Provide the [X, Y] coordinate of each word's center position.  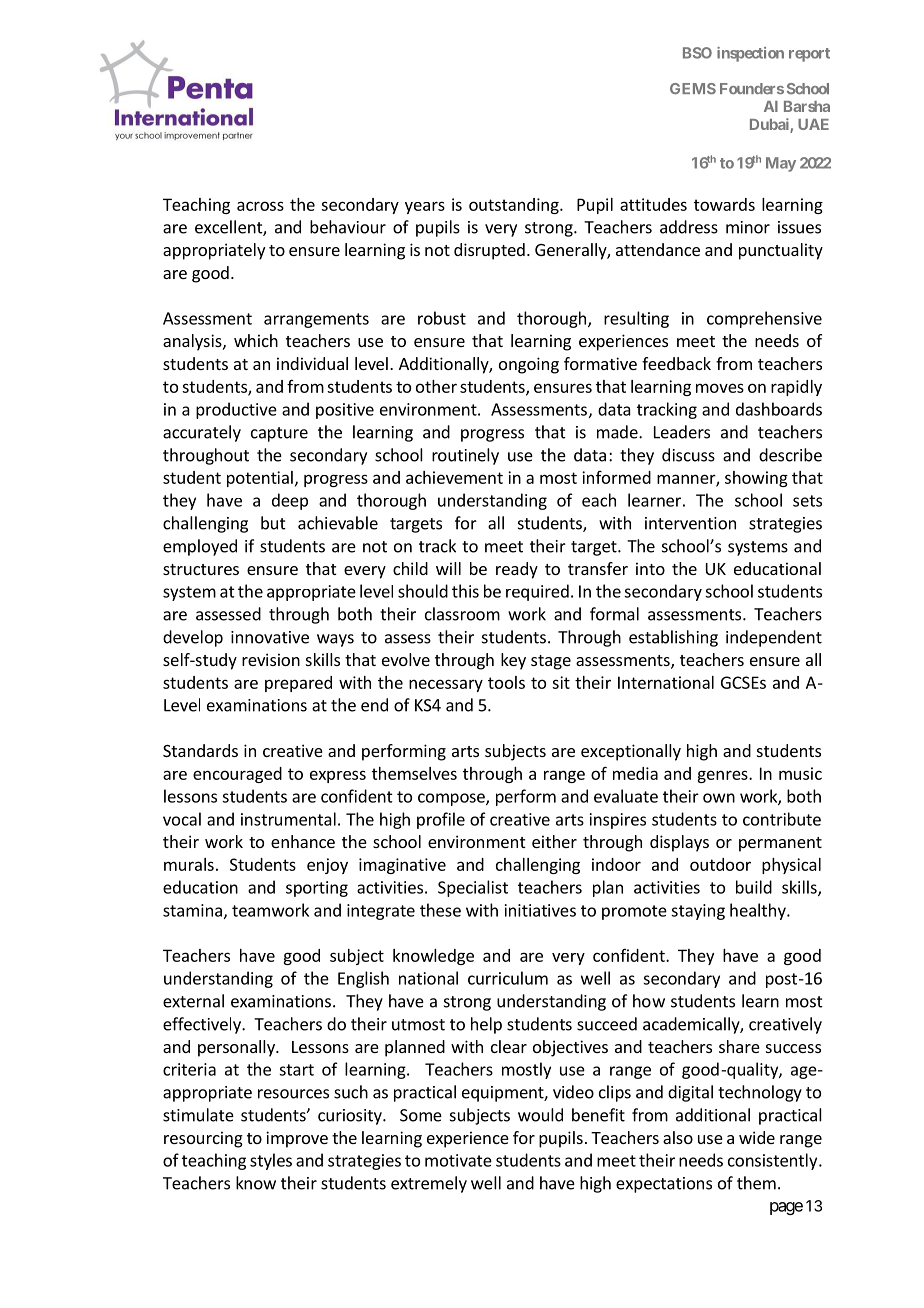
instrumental [288, 819]
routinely [465, 456]
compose [452, 799]
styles [271, 1161]
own [719, 798]
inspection [750, 54]
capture [279, 434]
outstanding [515, 206]
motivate [458, 1160]
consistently [772, 1161]
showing [756, 479]
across [260, 206]
